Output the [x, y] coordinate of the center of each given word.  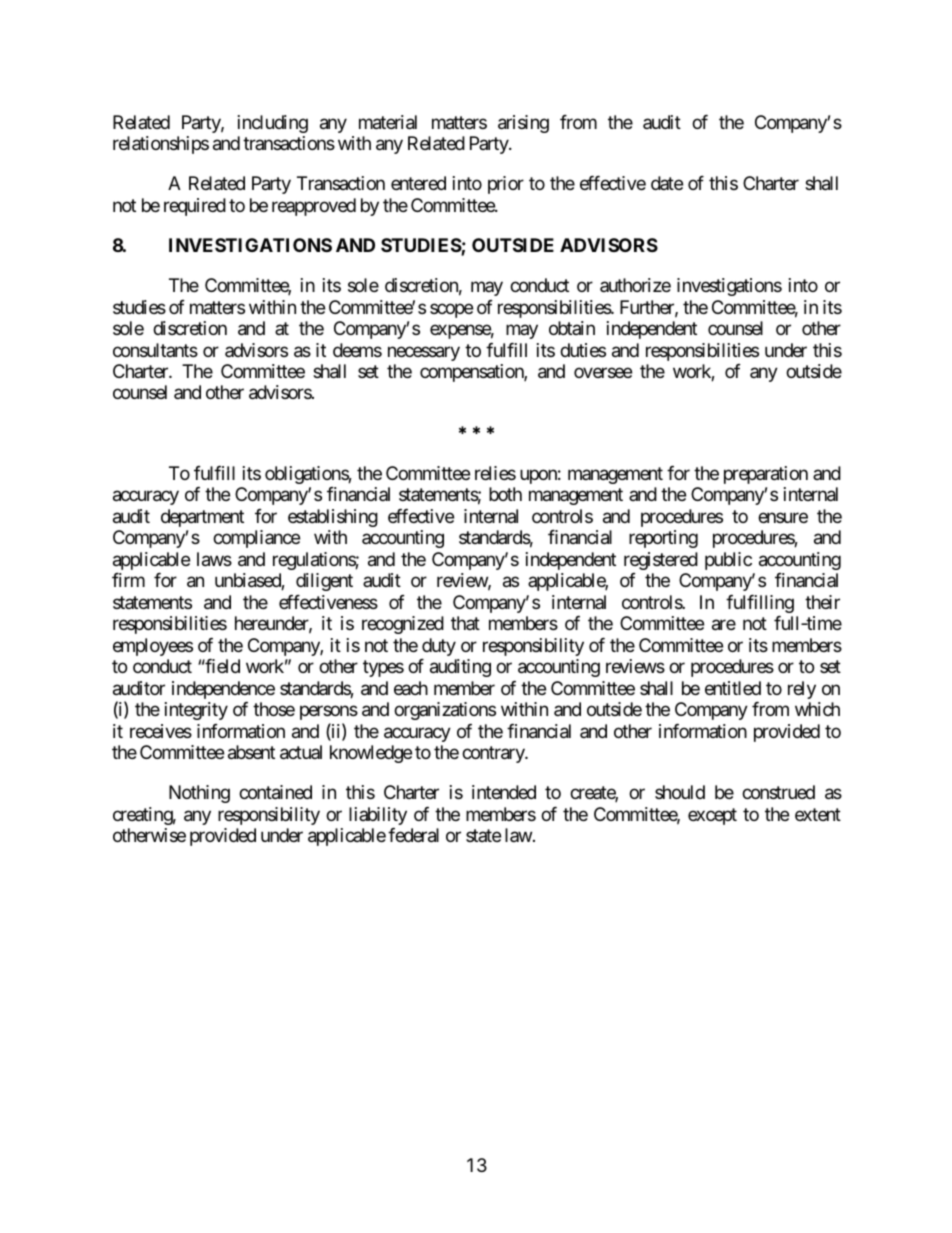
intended [504, 792]
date [667, 183]
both [505, 494]
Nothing [199, 794]
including [273, 124]
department [202, 518]
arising [523, 124]
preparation [766, 475]
